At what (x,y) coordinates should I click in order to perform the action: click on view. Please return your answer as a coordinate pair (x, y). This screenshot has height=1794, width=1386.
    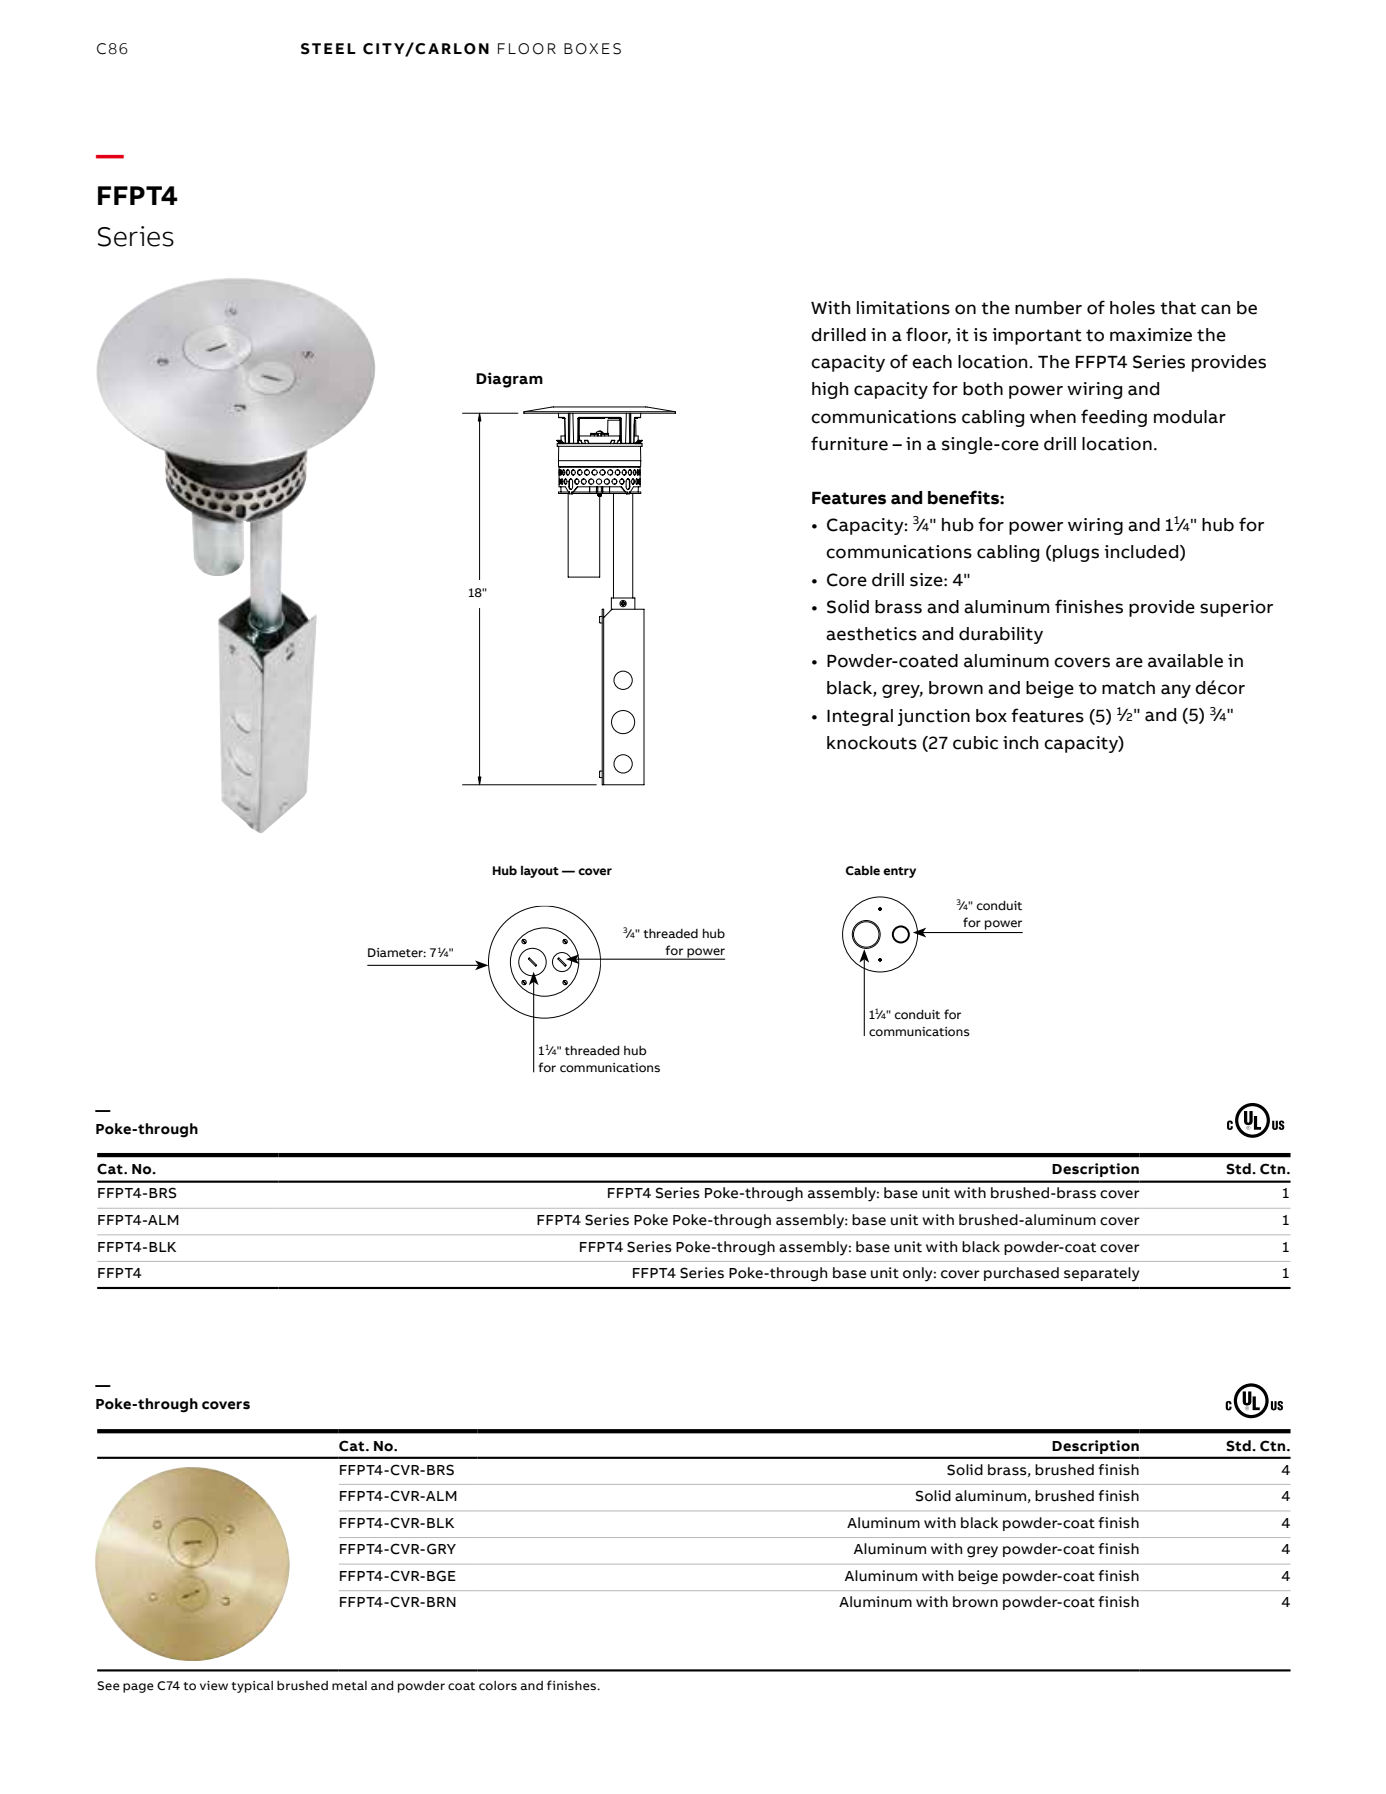
    Looking at the image, I should click on (214, 1686).
